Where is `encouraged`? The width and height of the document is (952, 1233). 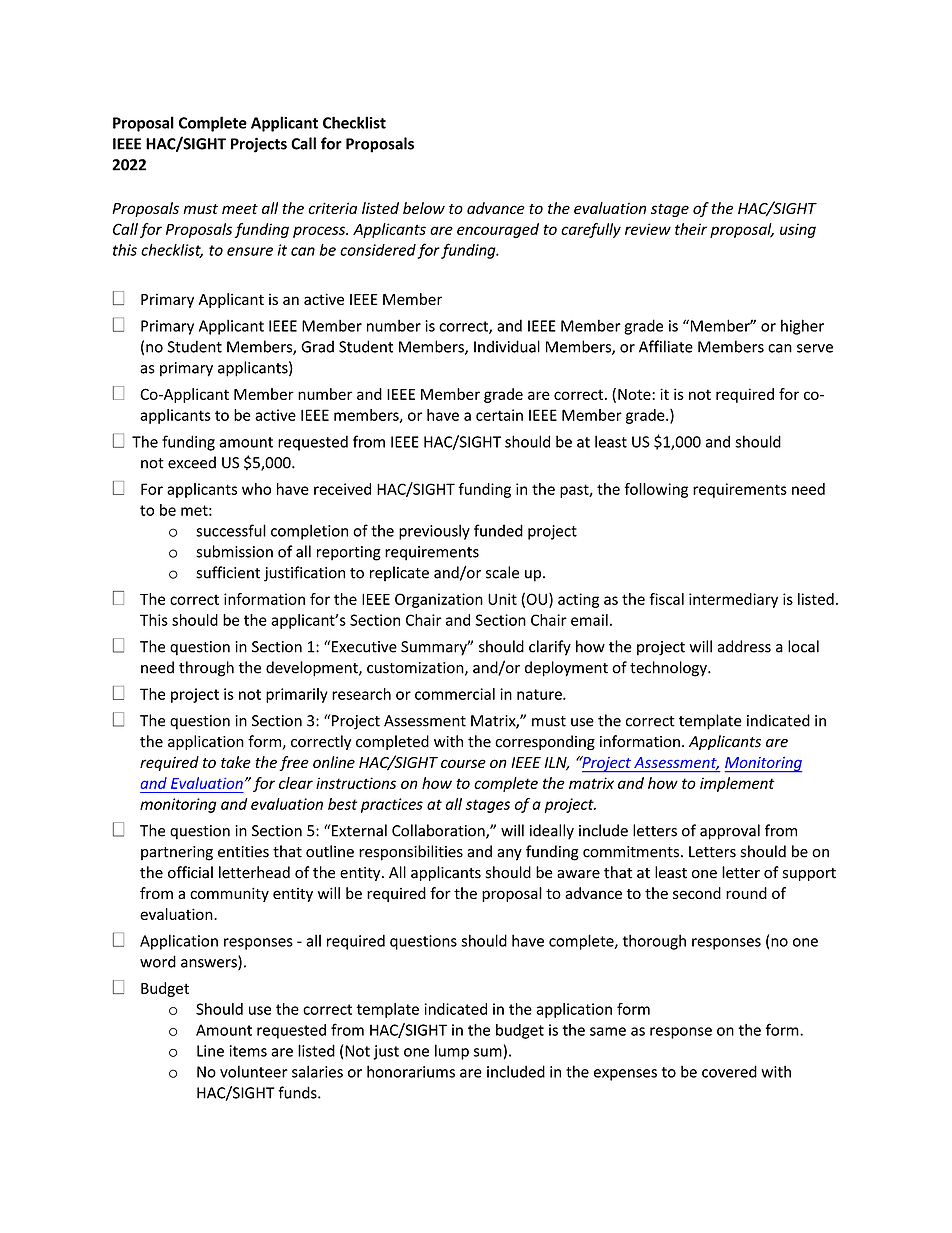
encouraged is located at coordinates (498, 230).
